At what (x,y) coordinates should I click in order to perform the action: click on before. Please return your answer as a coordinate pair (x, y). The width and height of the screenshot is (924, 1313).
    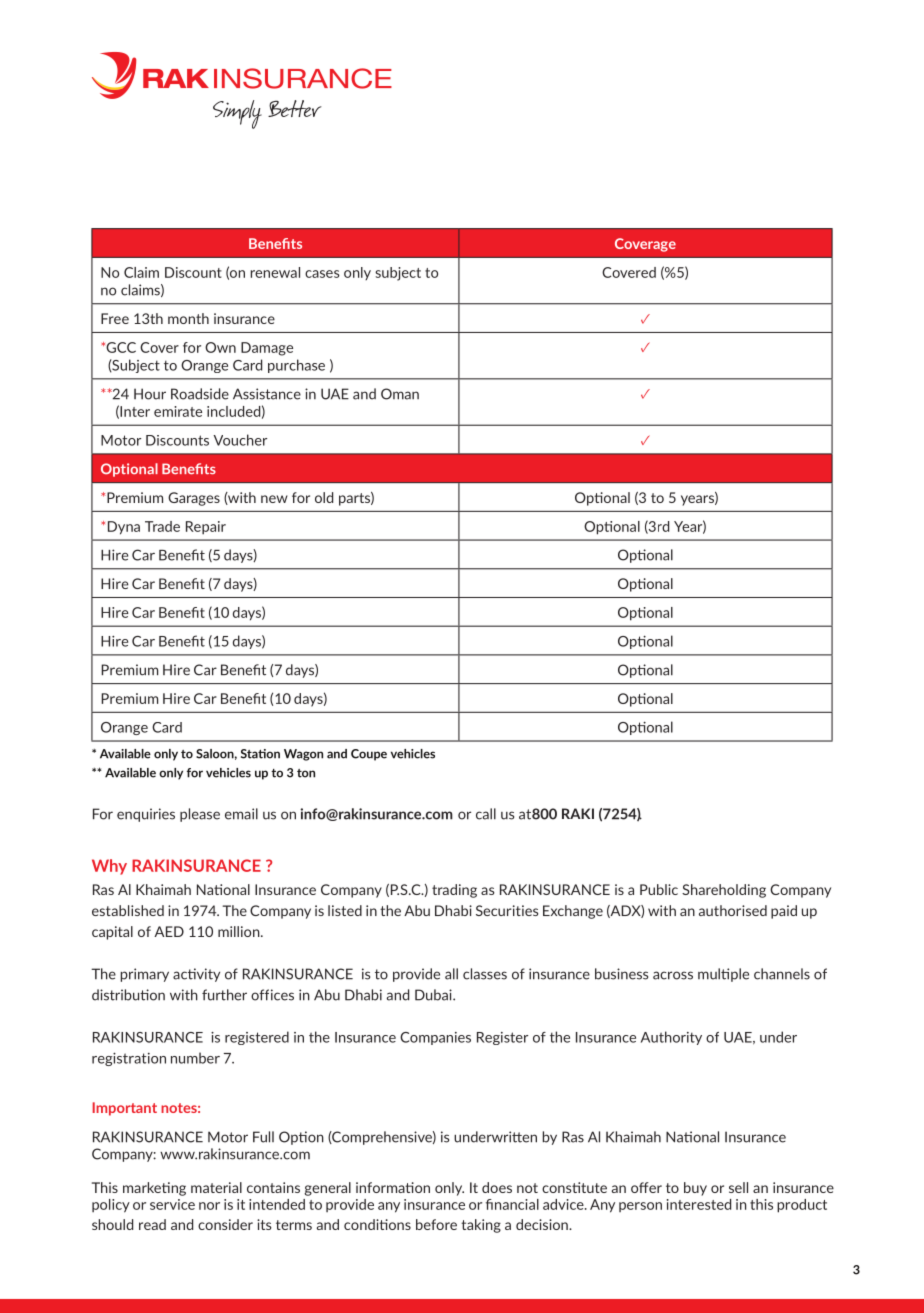
    Looking at the image, I should click on (436, 1224).
